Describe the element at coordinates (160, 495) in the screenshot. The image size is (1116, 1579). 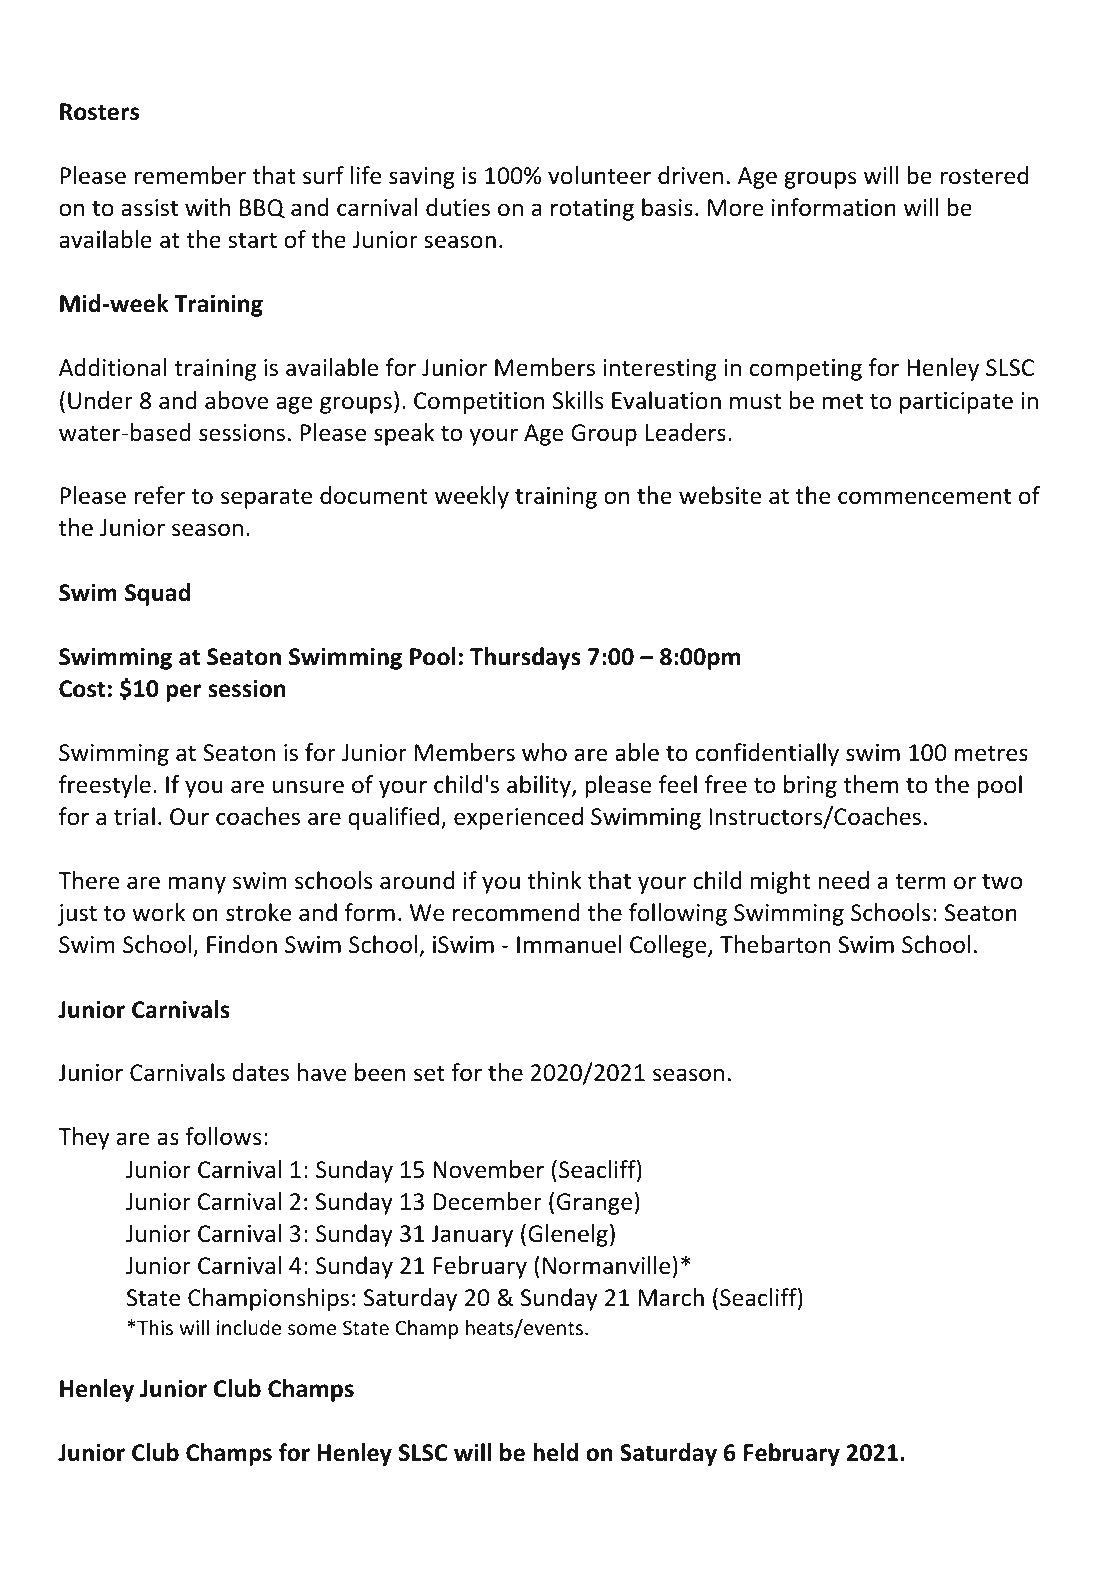
I see `refer` at that location.
